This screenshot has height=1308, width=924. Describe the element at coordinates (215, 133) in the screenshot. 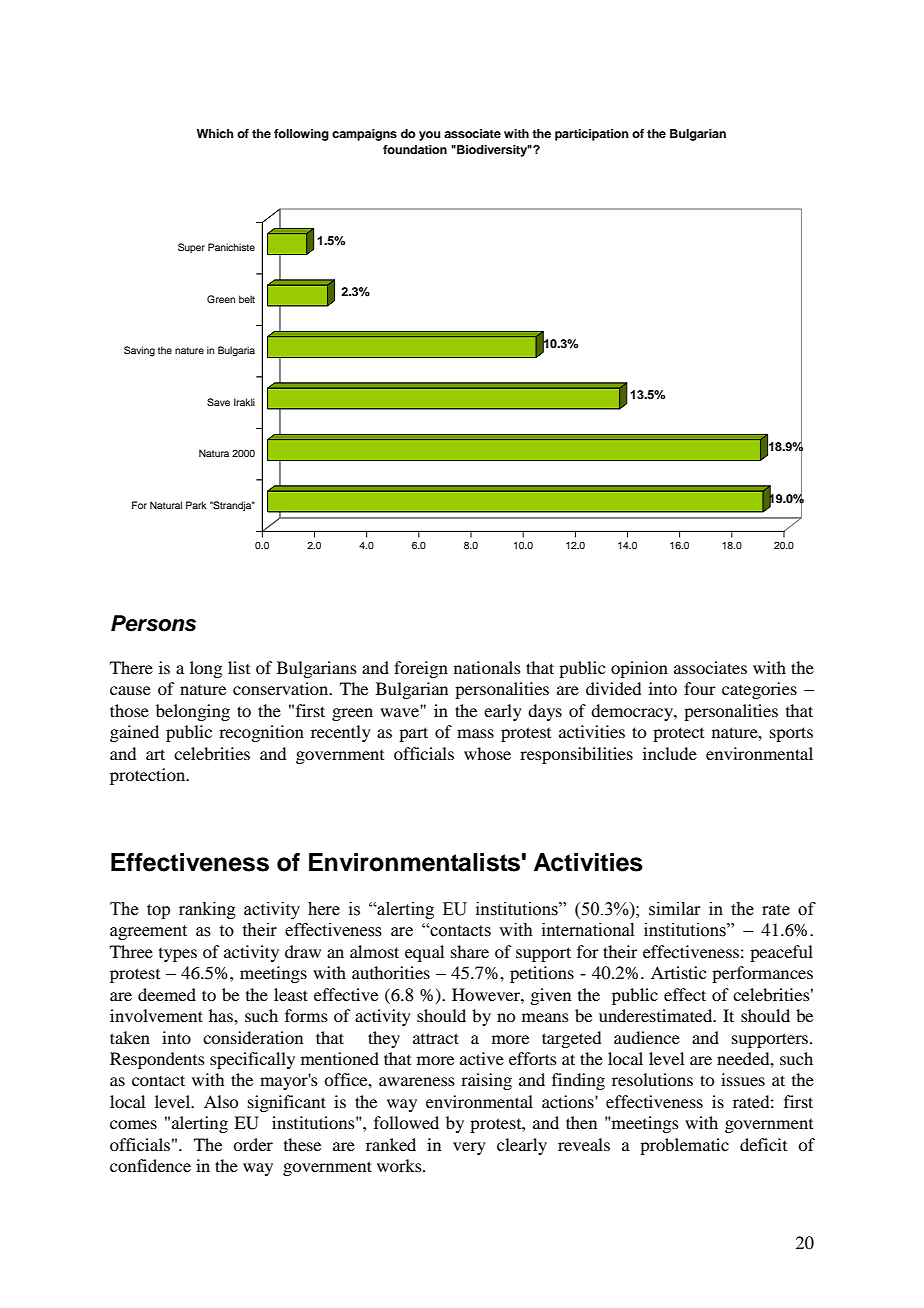

I see `Which` at that location.
